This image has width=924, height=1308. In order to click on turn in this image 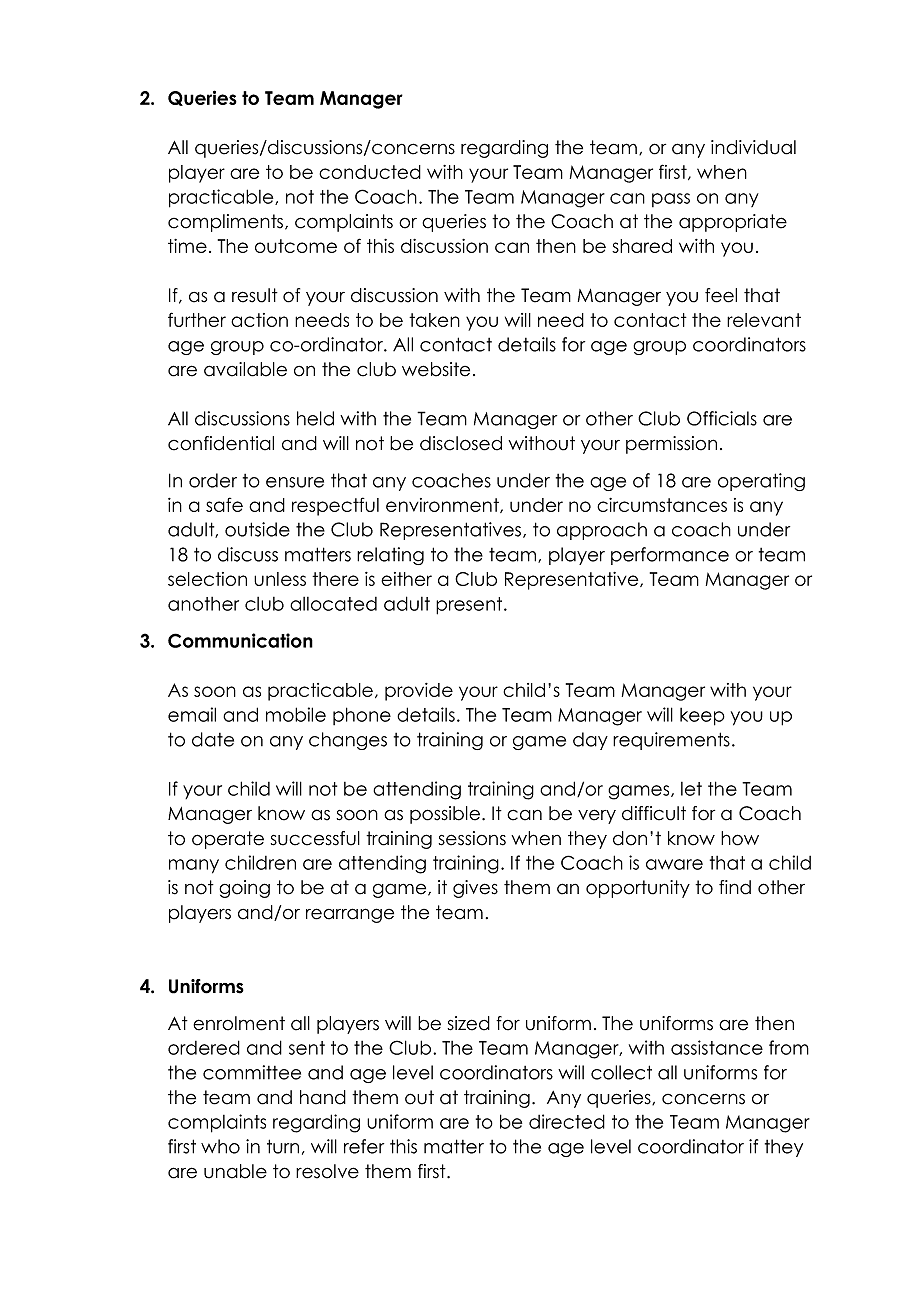, I will do `click(283, 1146)`.
